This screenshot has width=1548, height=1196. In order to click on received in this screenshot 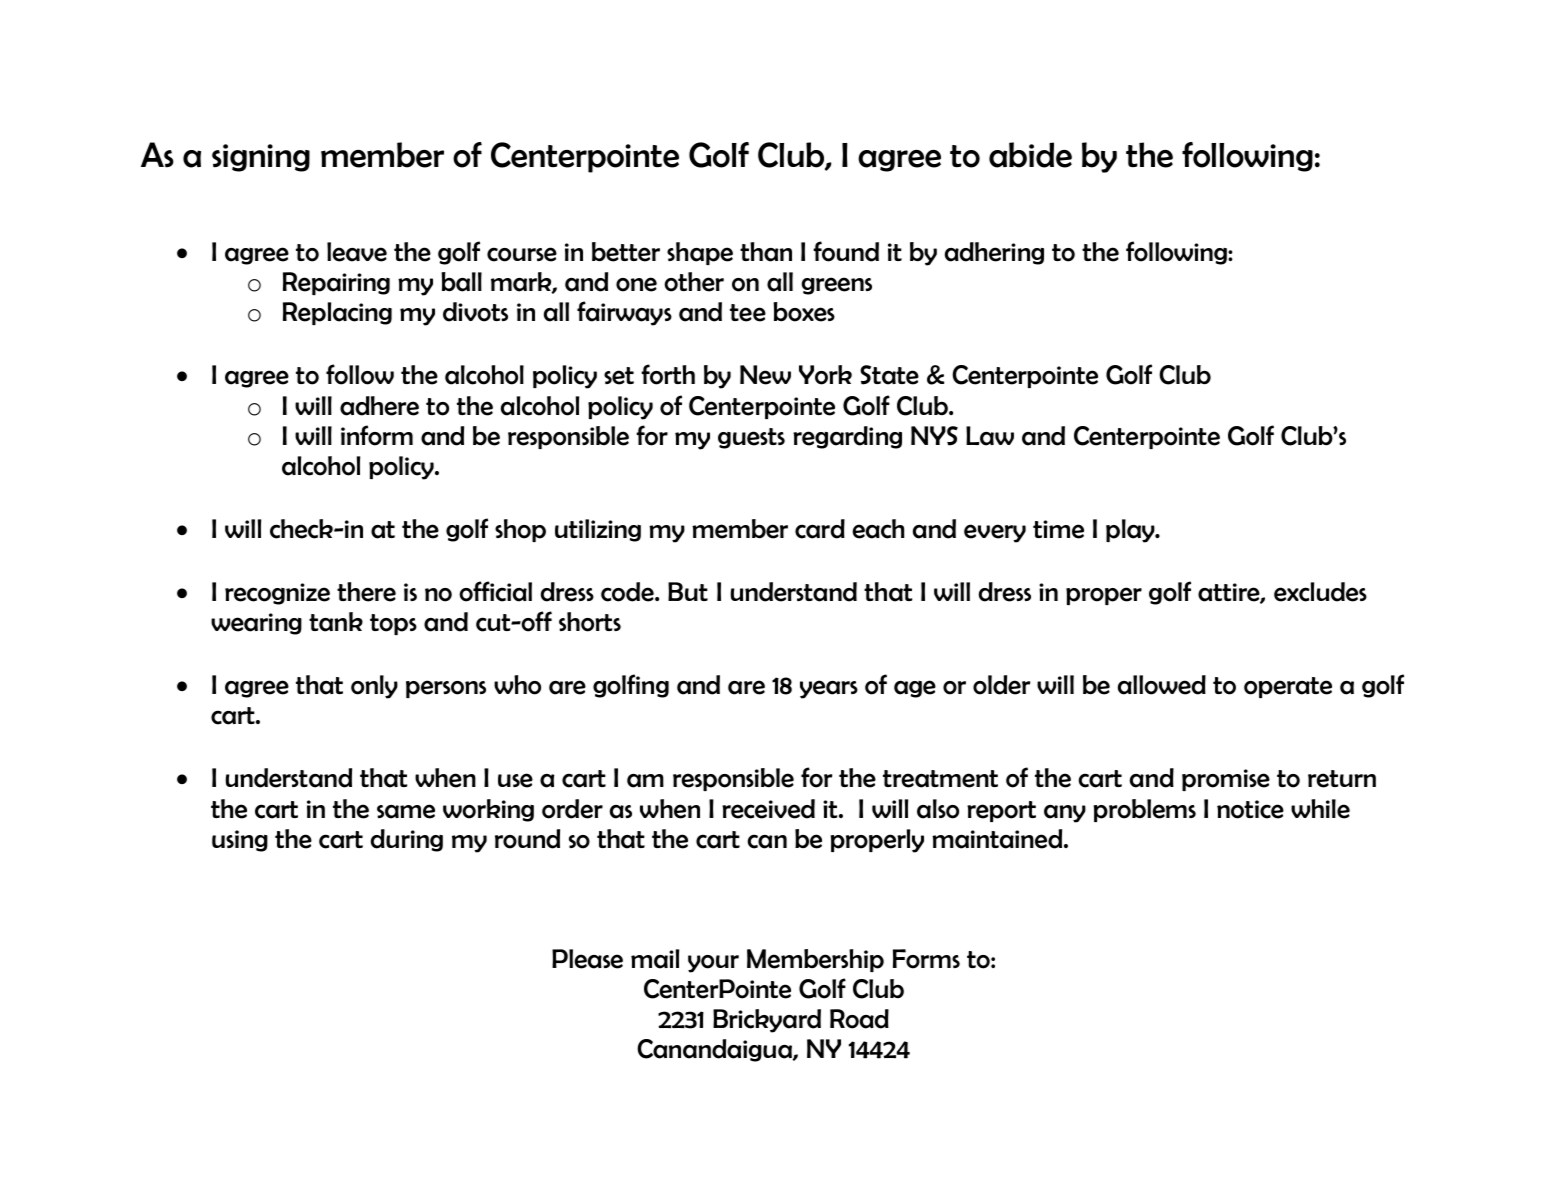, I will do `click(768, 809)`.
